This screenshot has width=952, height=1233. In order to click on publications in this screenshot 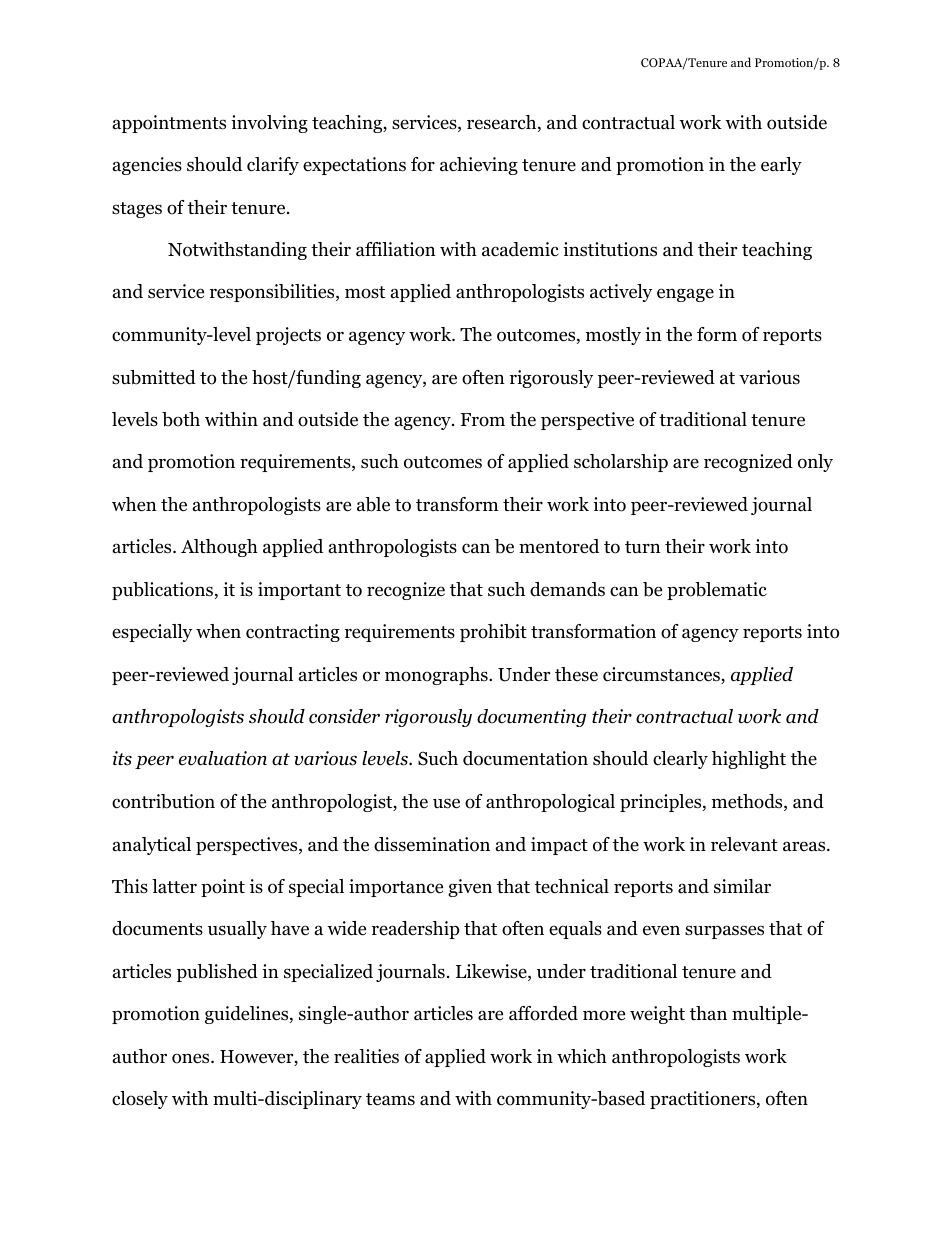, I will do `click(164, 591)`.
